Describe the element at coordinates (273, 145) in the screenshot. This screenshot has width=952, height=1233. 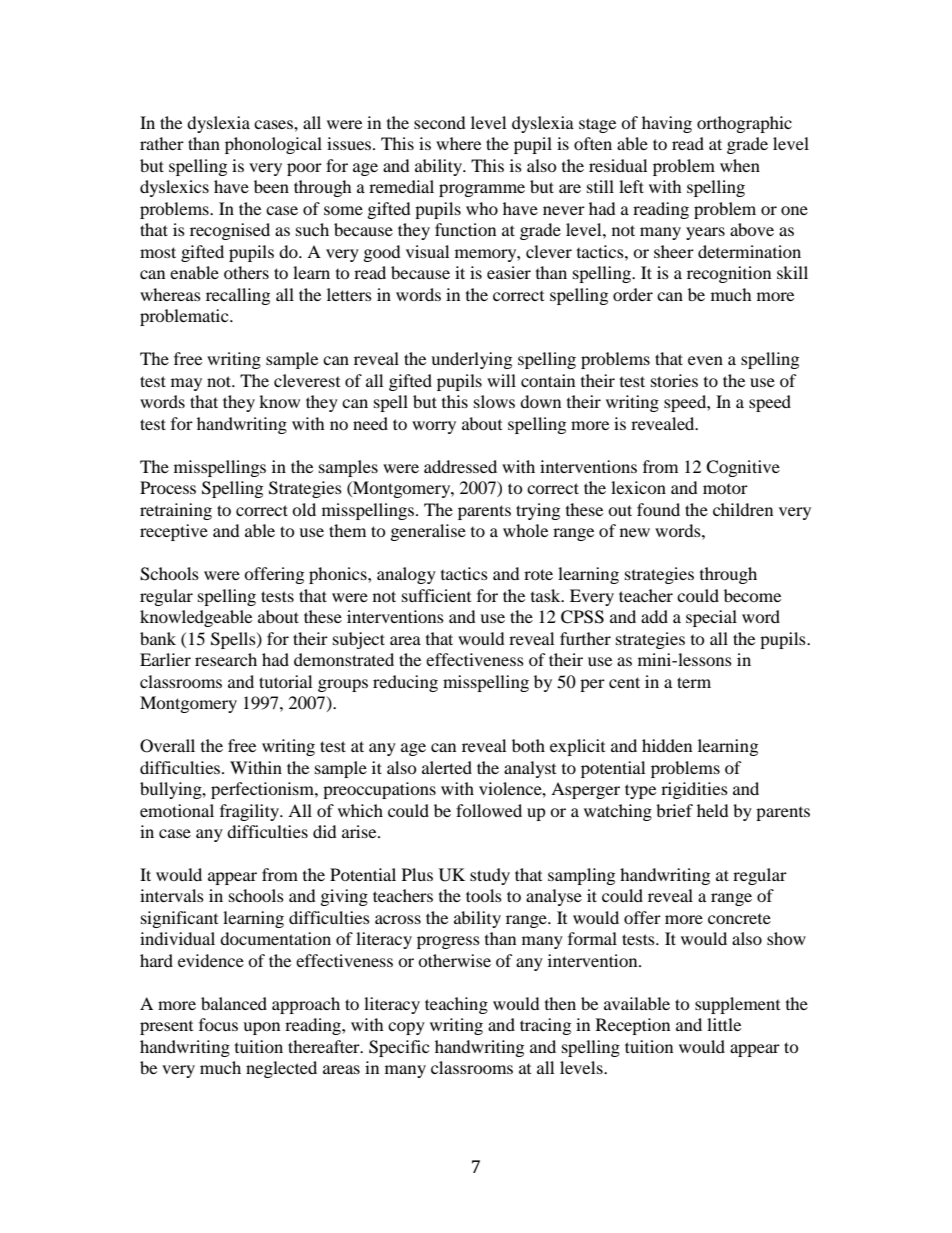
I see `phonological` at that location.
